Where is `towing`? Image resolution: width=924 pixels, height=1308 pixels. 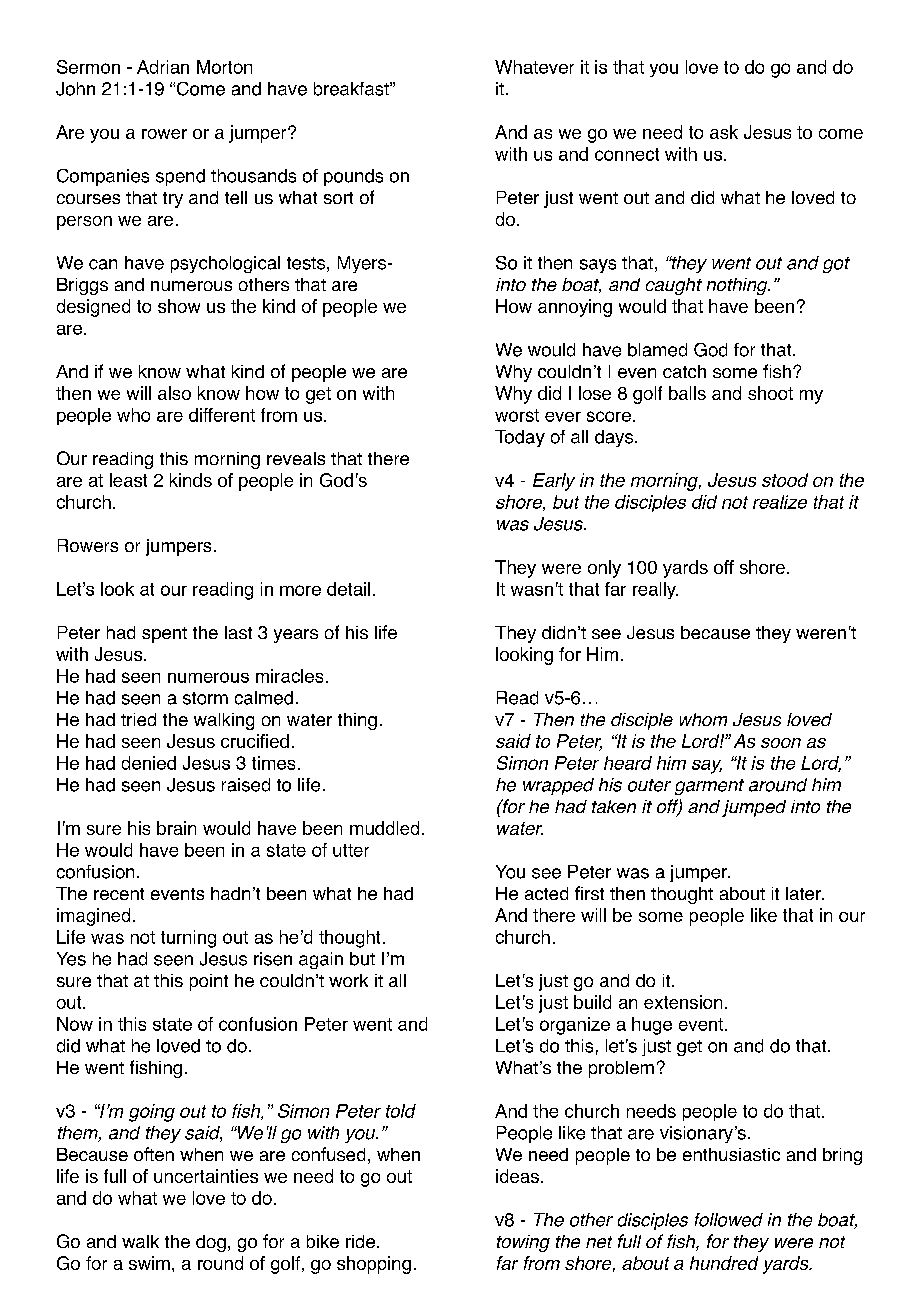
towing is located at coordinates (523, 1243).
